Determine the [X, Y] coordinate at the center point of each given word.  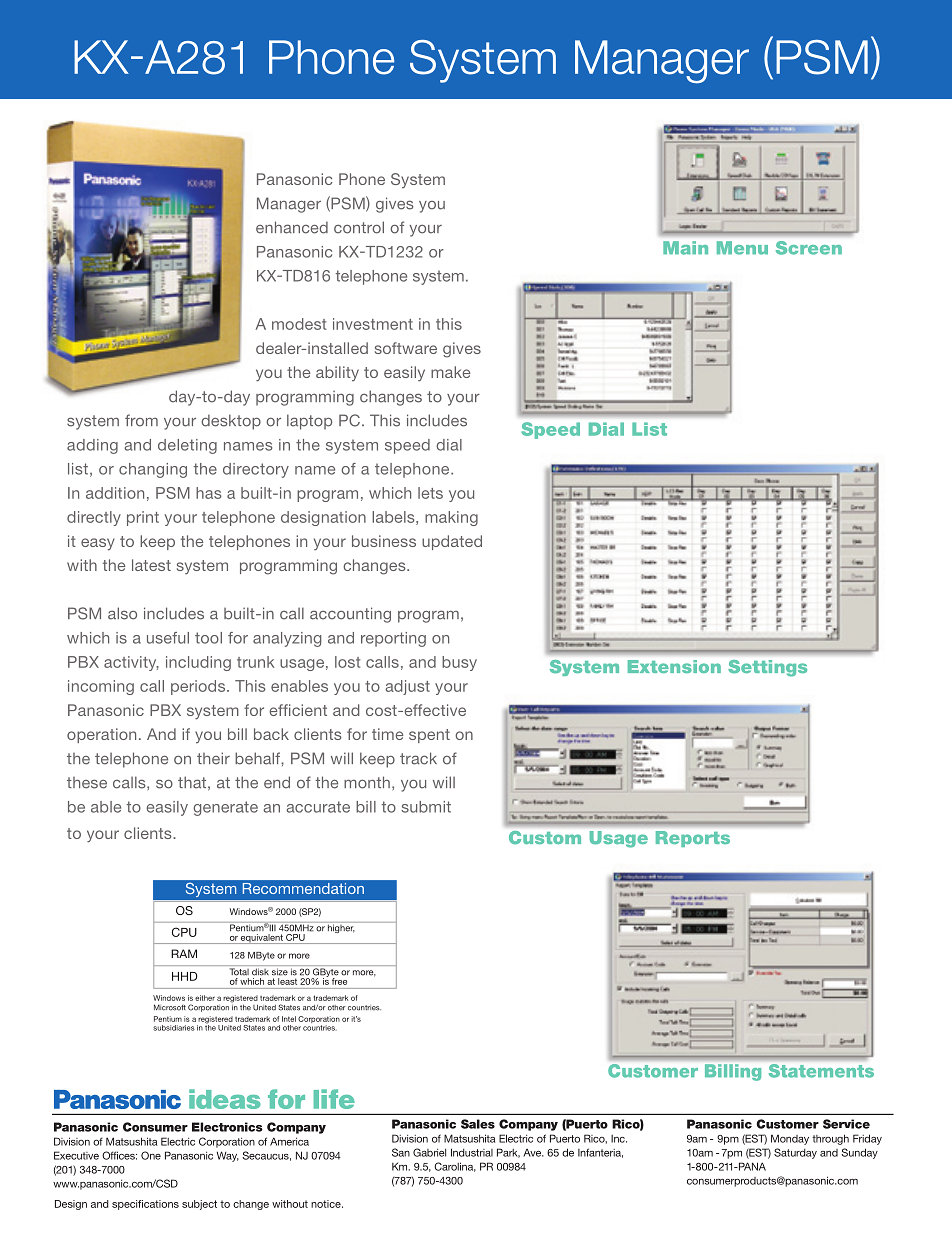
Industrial [472, 1152]
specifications [145, 1205]
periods [199, 687]
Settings [767, 668]
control [359, 227]
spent [429, 736]
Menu [742, 248]
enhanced [292, 227]
